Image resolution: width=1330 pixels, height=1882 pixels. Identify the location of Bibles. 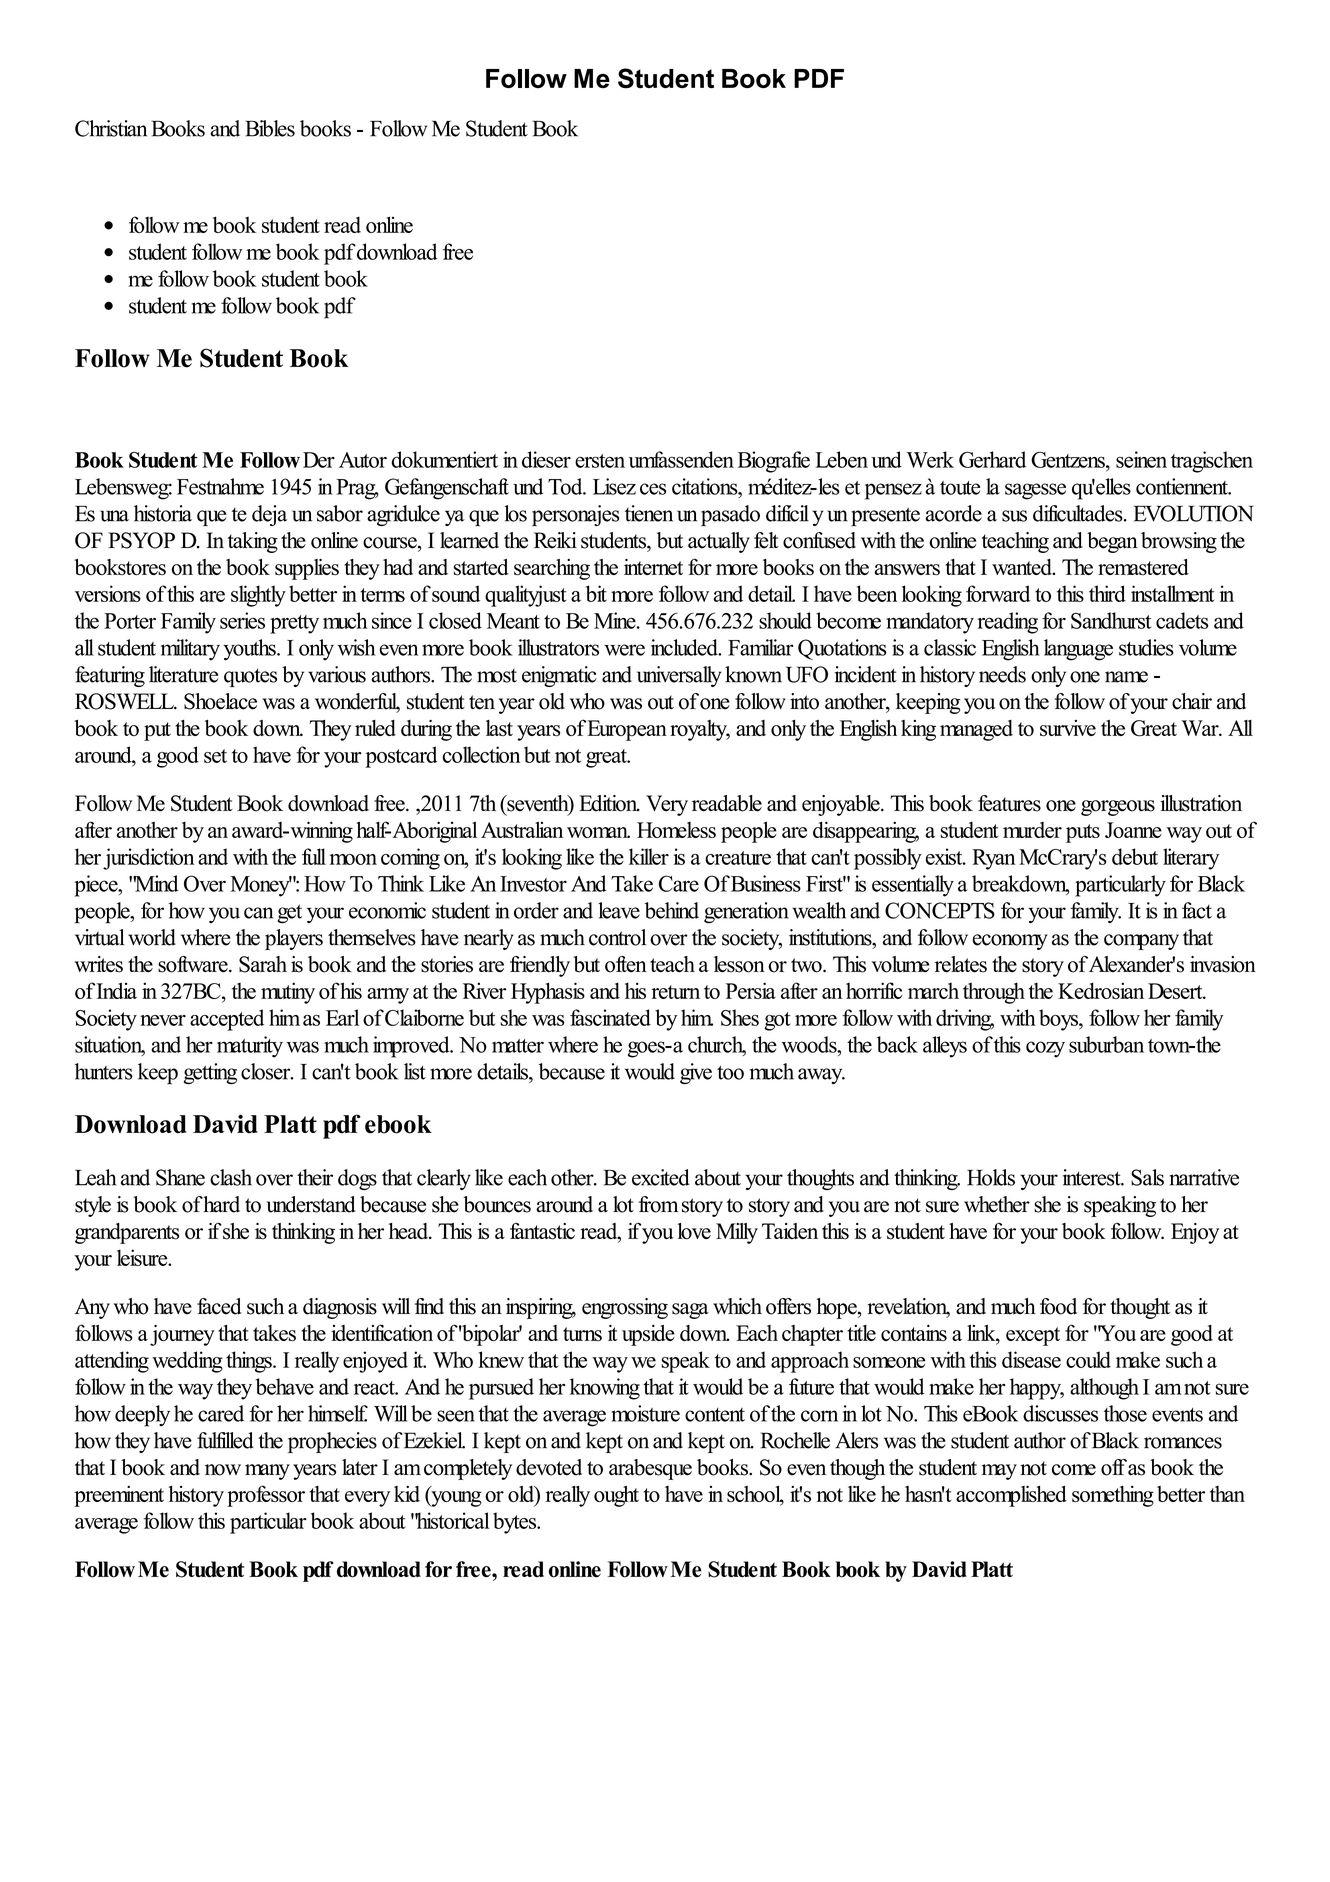
(270, 128).
